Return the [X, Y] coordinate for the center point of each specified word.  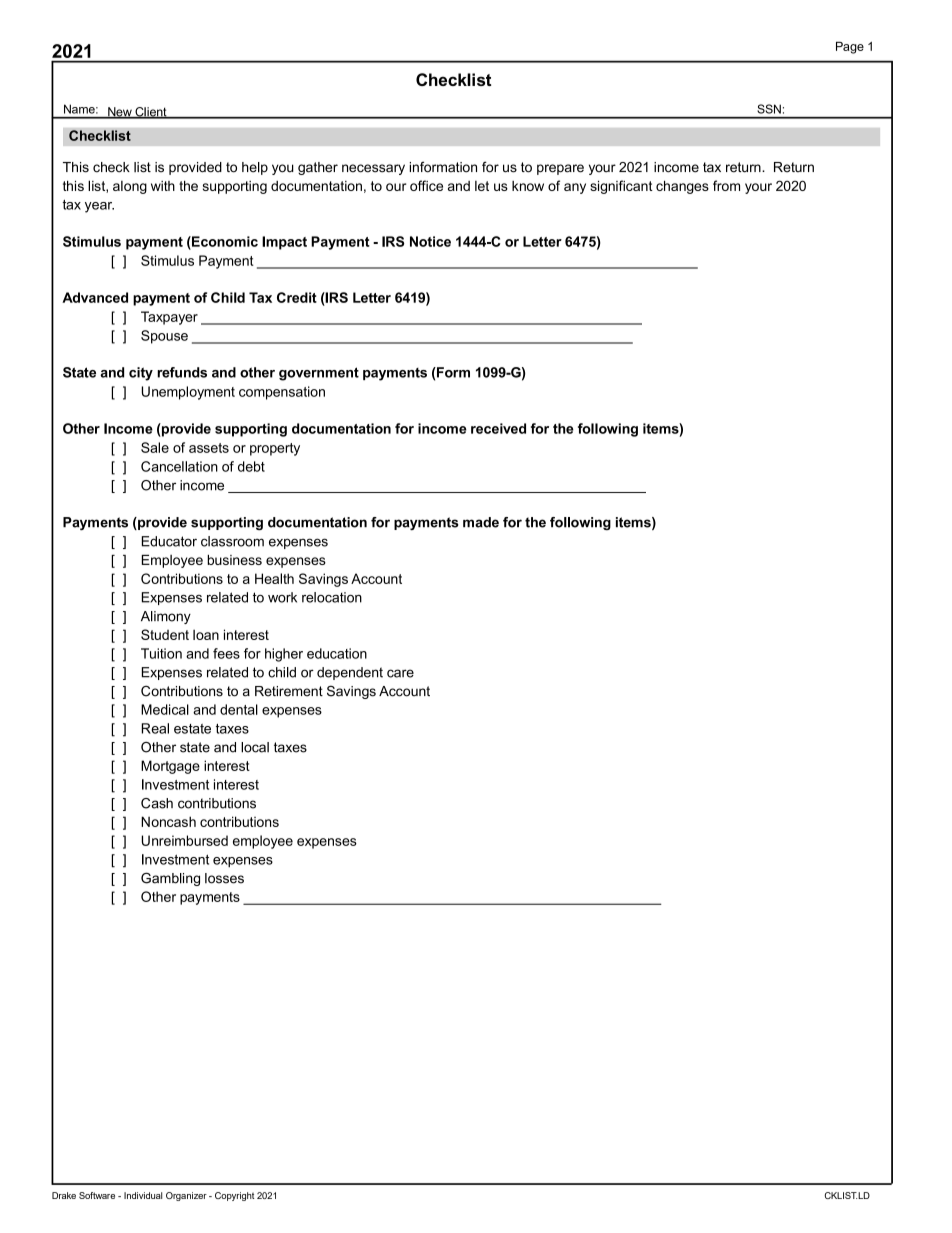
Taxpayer [169, 318]
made [481, 522]
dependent [350, 673]
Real [155, 728]
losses [224, 878]
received [498, 428]
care [400, 673]
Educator [169, 541]
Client [151, 113]
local [255, 747]
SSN [769, 109]
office [426, 185]
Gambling [170, 879]
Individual [143, 1195]
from [726, 185]
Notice [430, 241]
